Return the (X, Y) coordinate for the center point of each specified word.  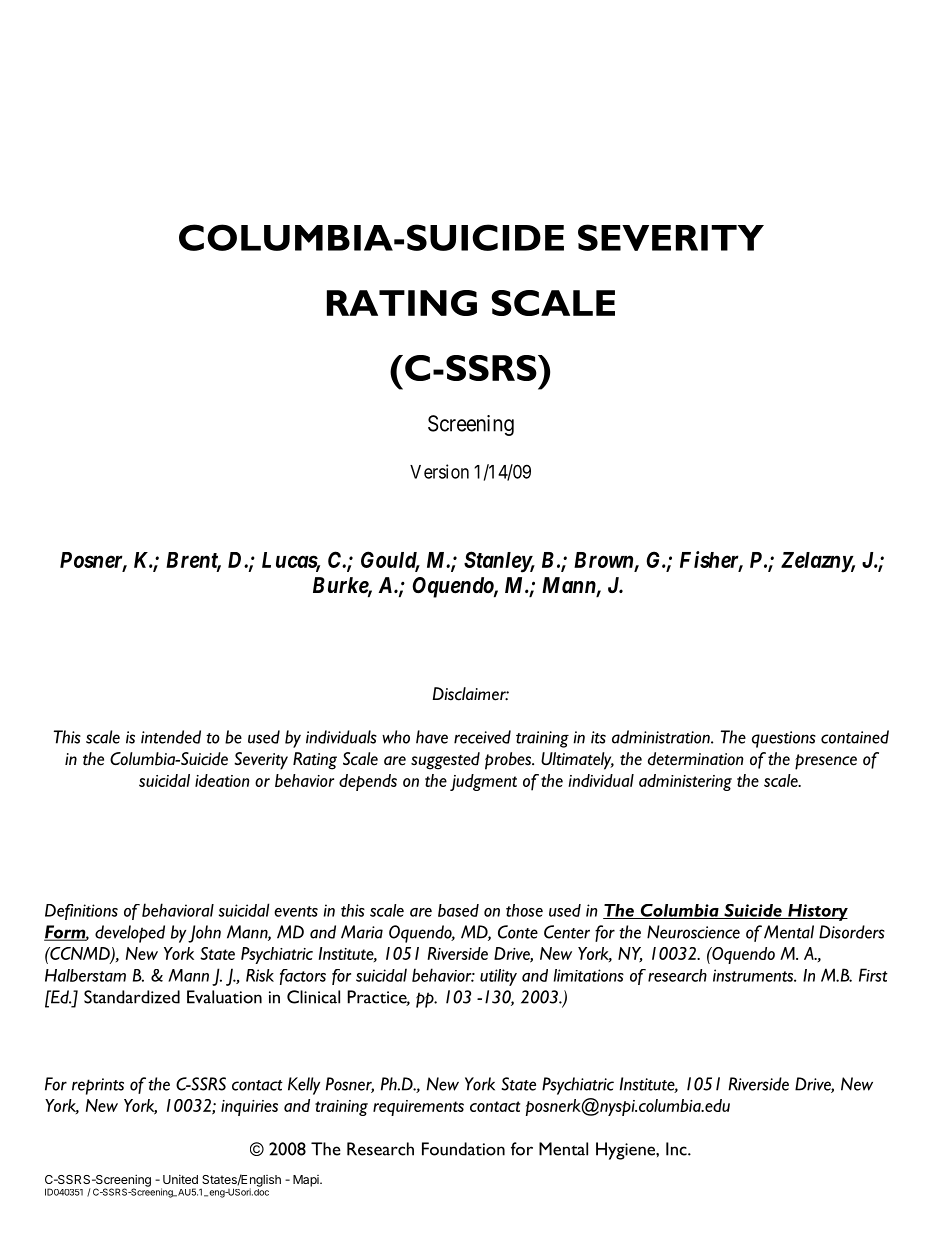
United (180, 1179)
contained (855, 737)
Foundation (463, 1149)
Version (439, 471)
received (482, 737)
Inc (677, 1149)
